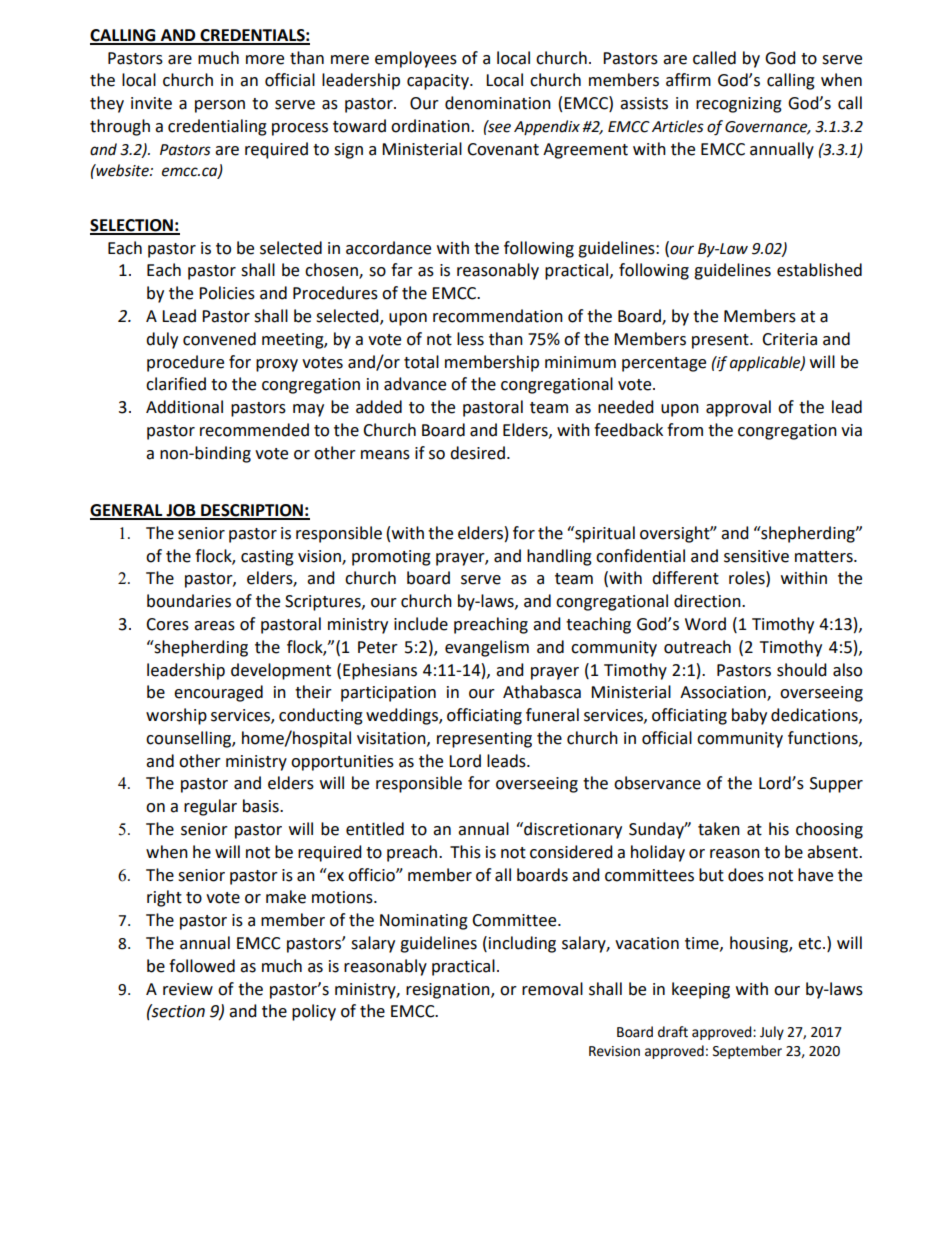  I want to click on convened, so click(219, 339).
